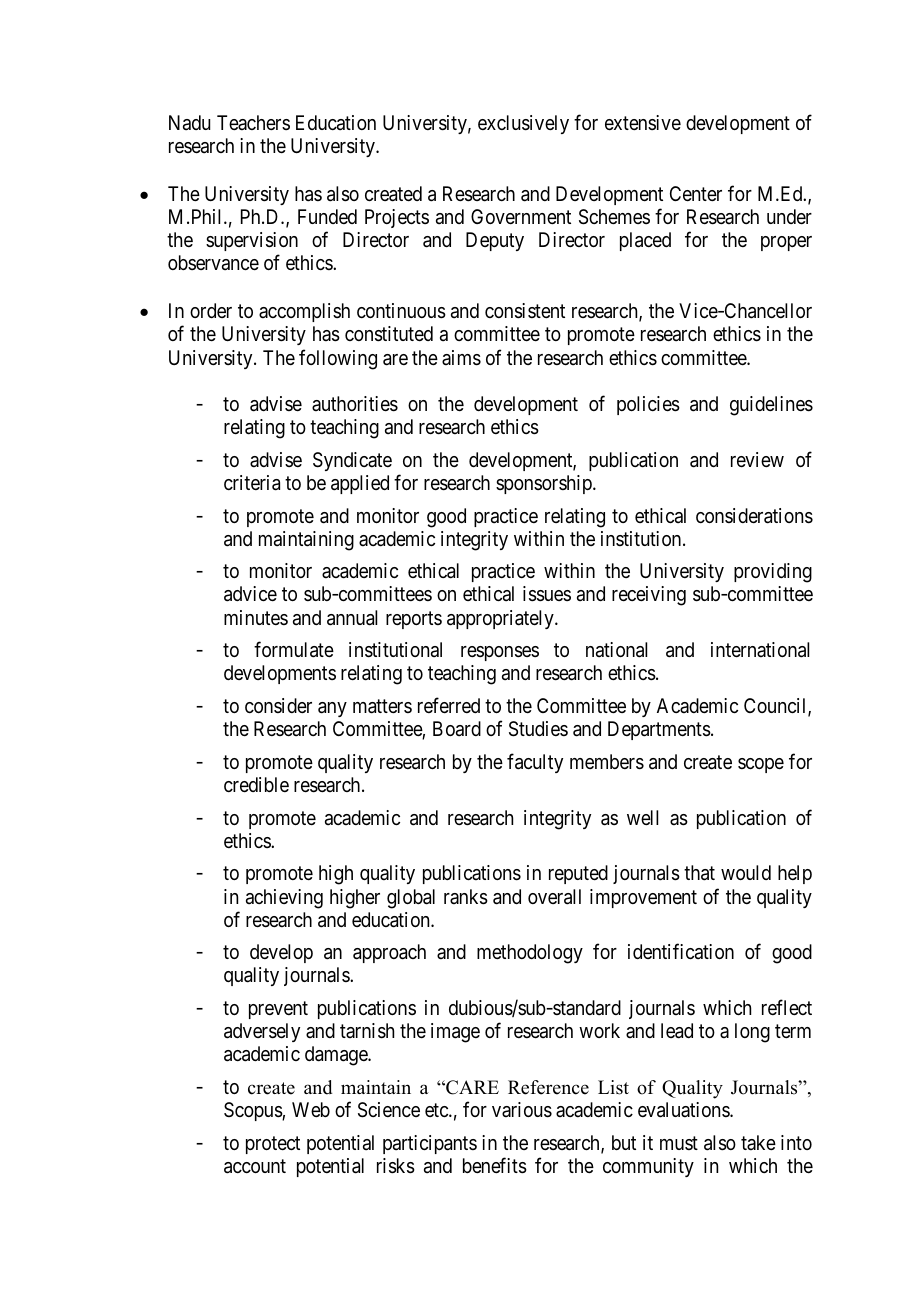 Image resolution: width=924 pixels, height=1307 pixels. Describe the element at coordinates (495, 1165) in the screenshot. I see `benefits` at that location.
